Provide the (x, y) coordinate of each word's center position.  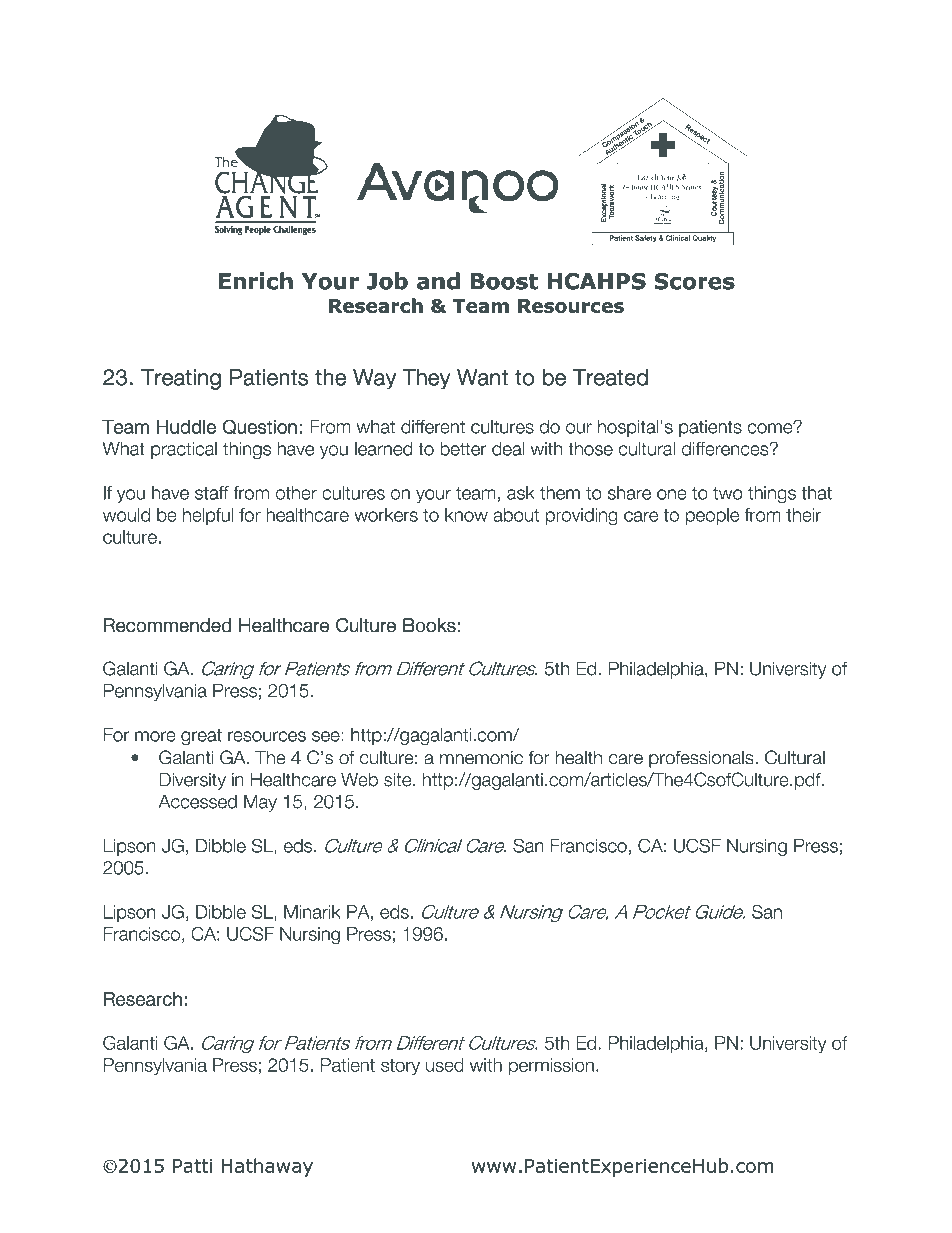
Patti (192, 1166)
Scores (694, 281)
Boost (504, 281)
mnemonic (481, 758)
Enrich (256, 281)
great (201, 737)
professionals (702, 759)
